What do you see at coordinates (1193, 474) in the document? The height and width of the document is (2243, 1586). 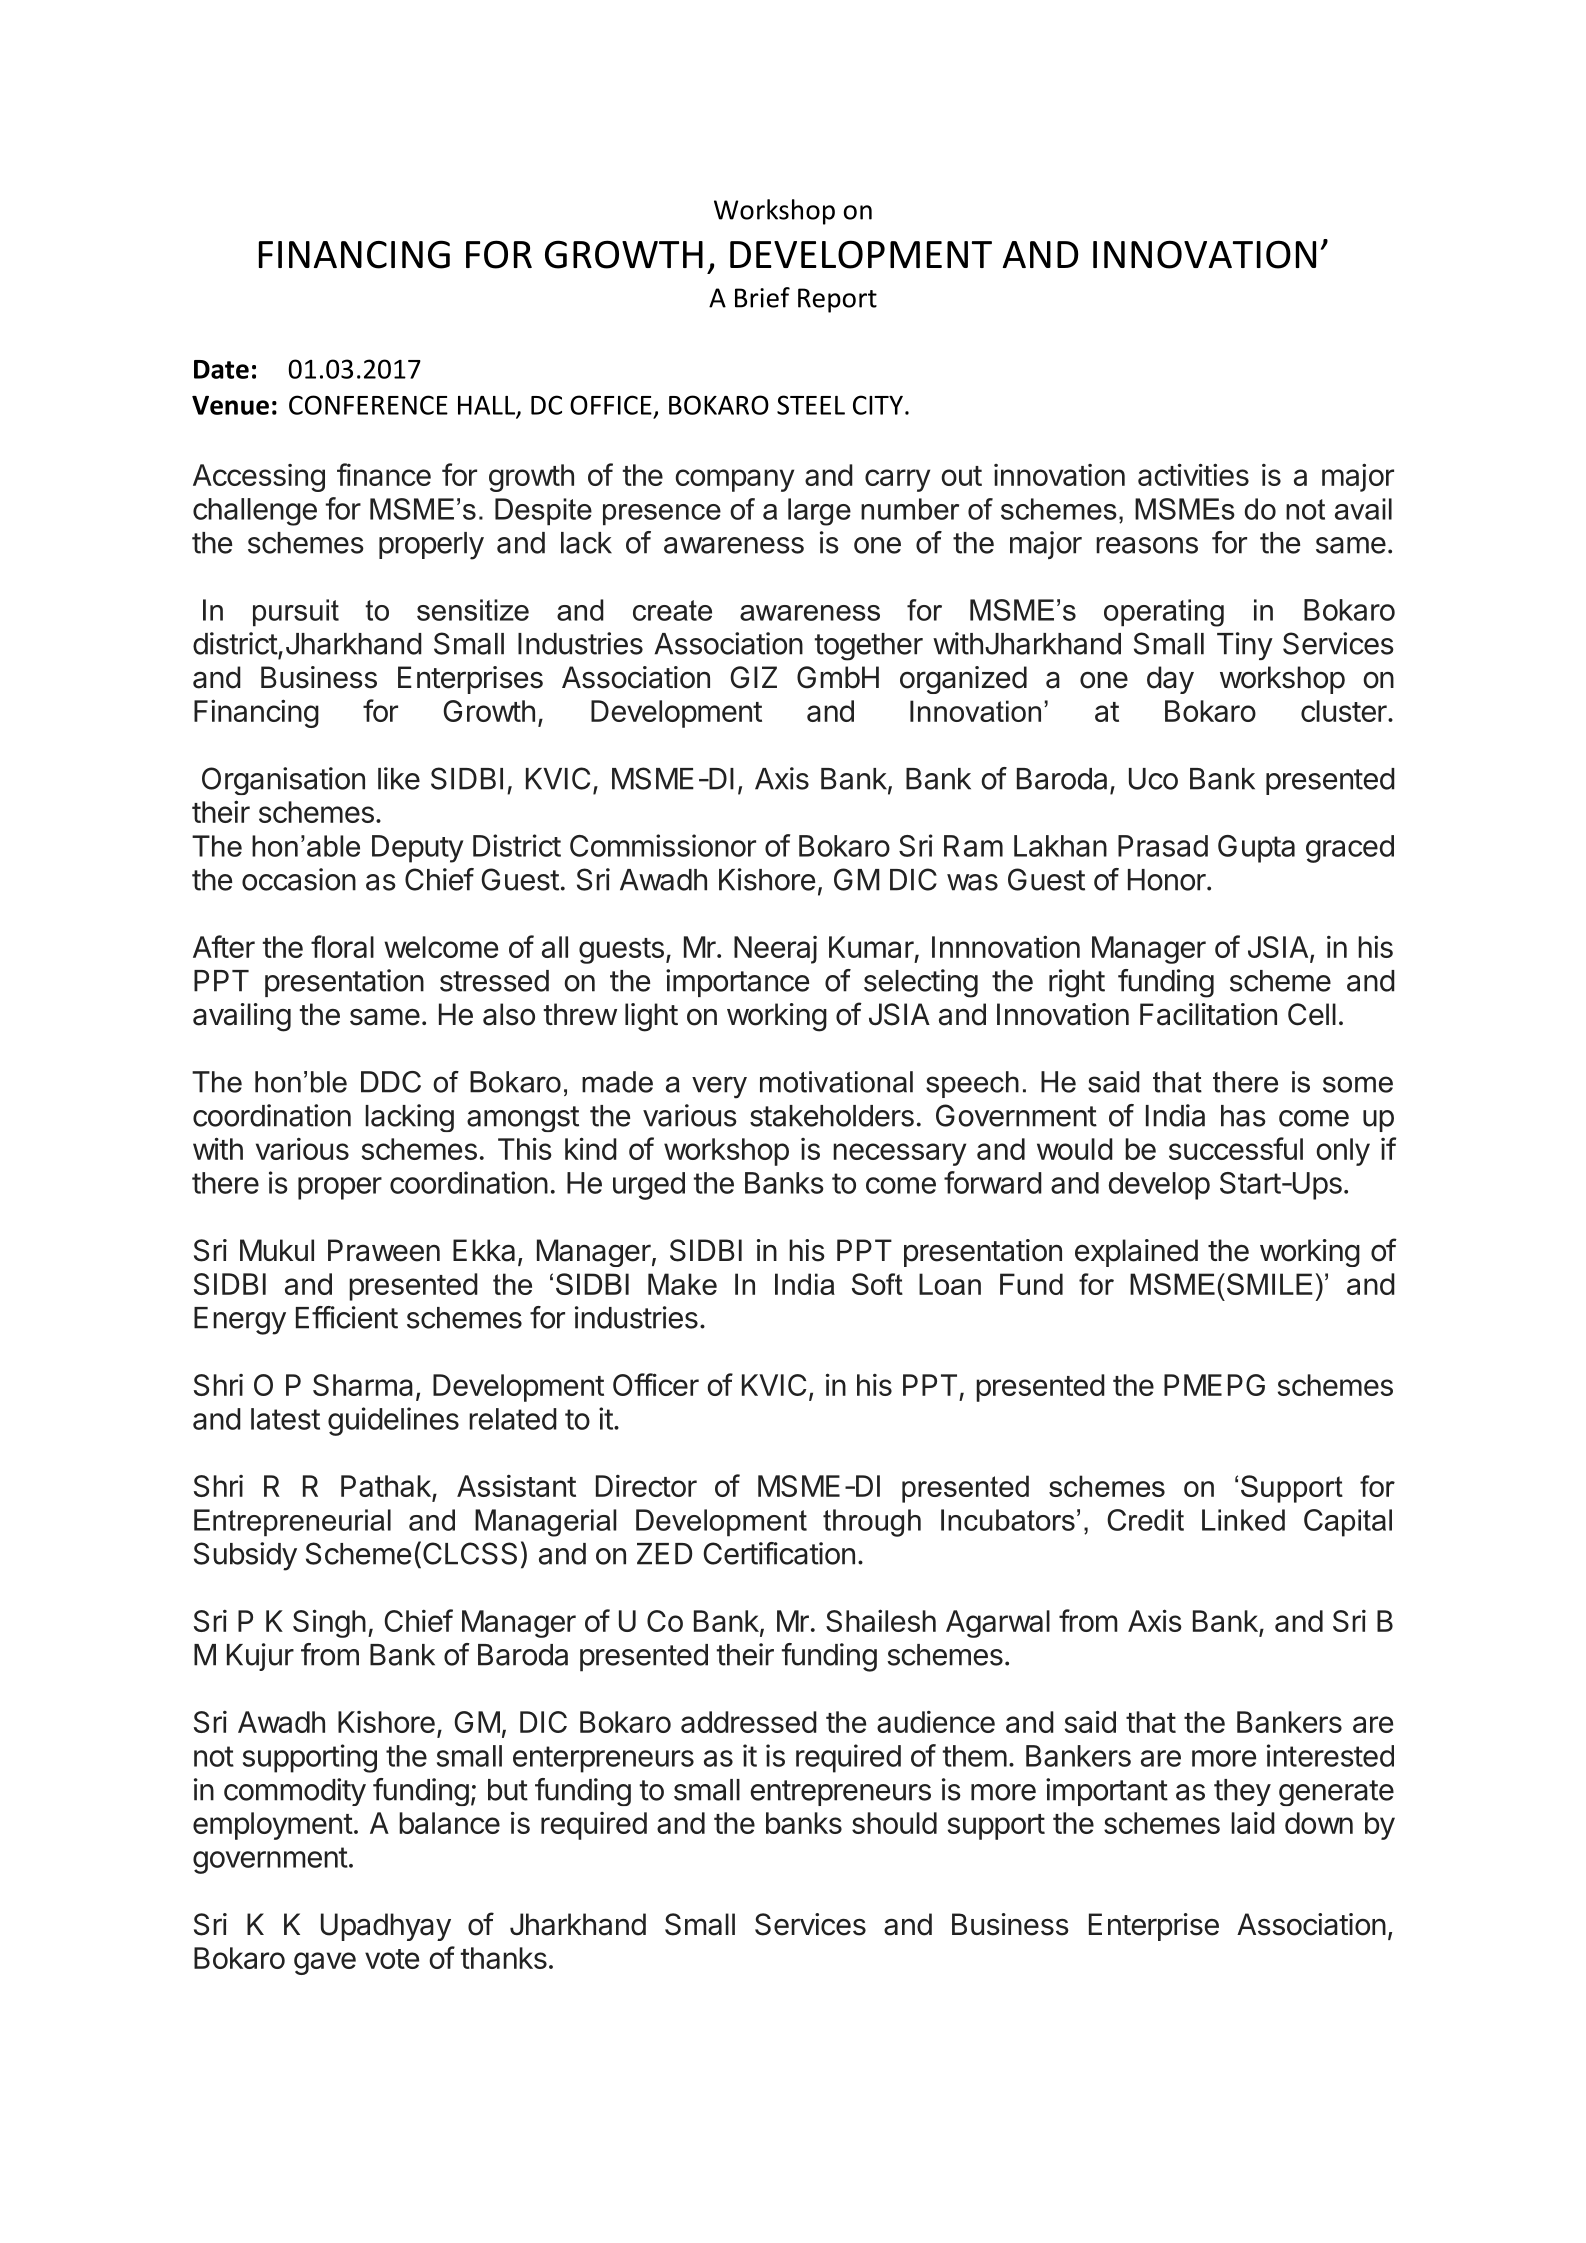 I see `activities` at bounding box center [1193, 474].
